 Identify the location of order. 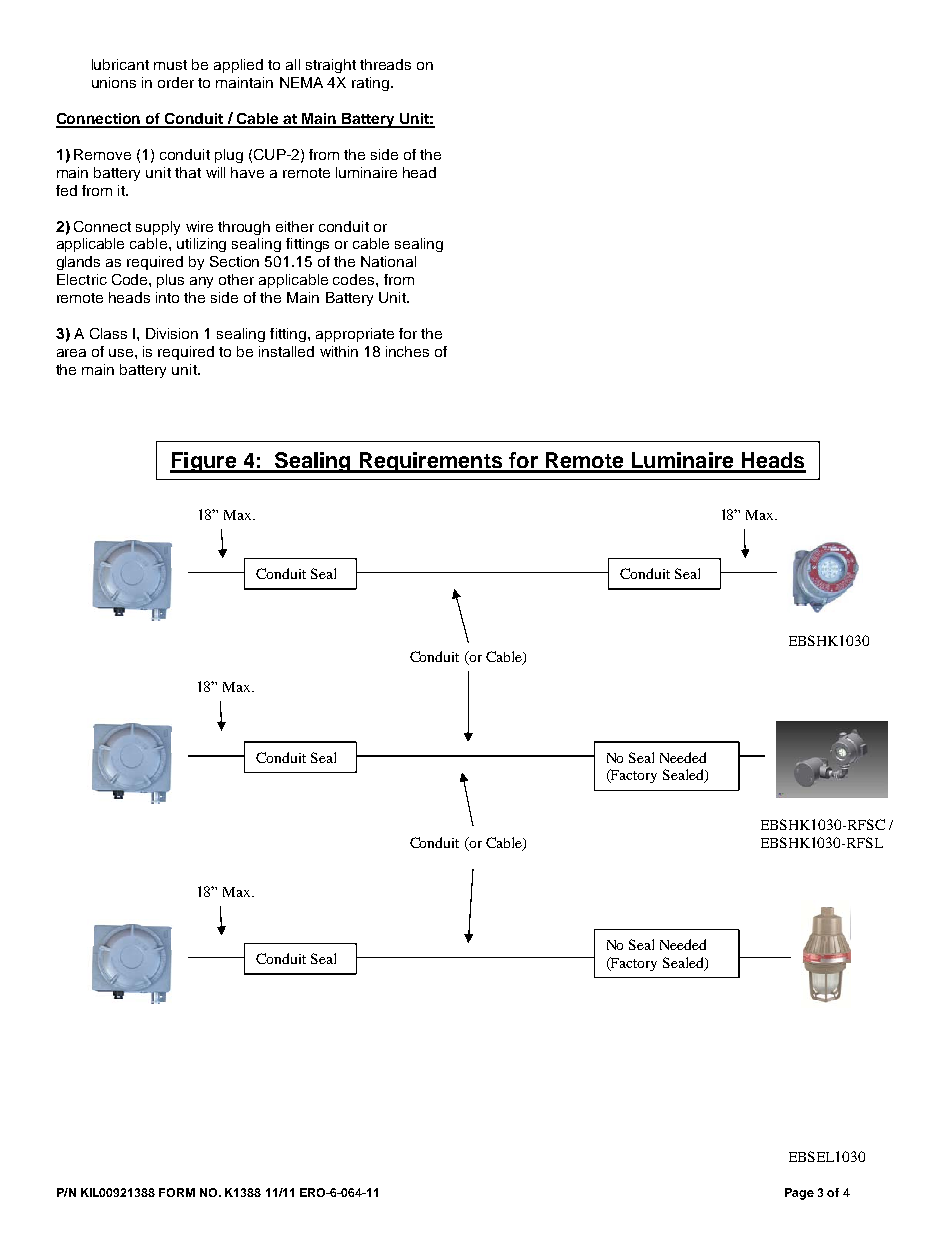
(176, 82).
